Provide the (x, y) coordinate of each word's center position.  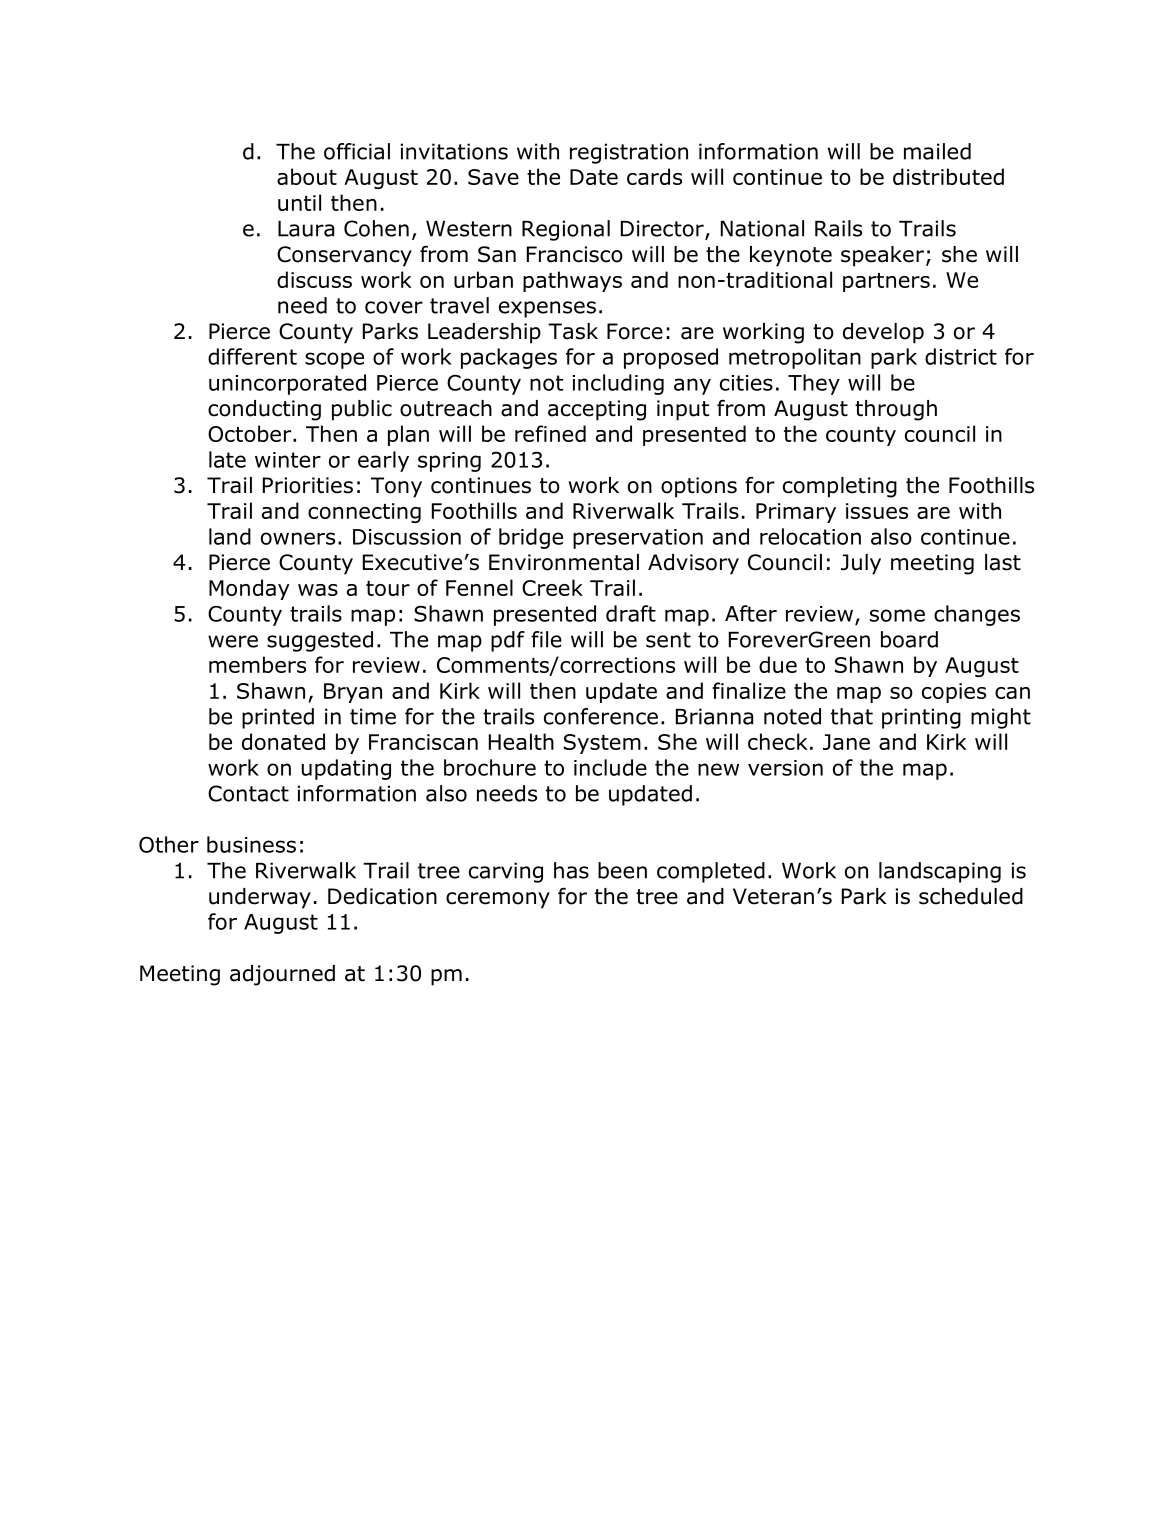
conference (601, 716)
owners (298, 538)
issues (877, 511)
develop (883, 333)
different (252, 356)
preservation (638, 539)
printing (921, 718)
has (571, 870)
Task (573, 331)
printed (278, 718)
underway (260, 898)
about (307, 176)
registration (629, 153)
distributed (948, 176)
